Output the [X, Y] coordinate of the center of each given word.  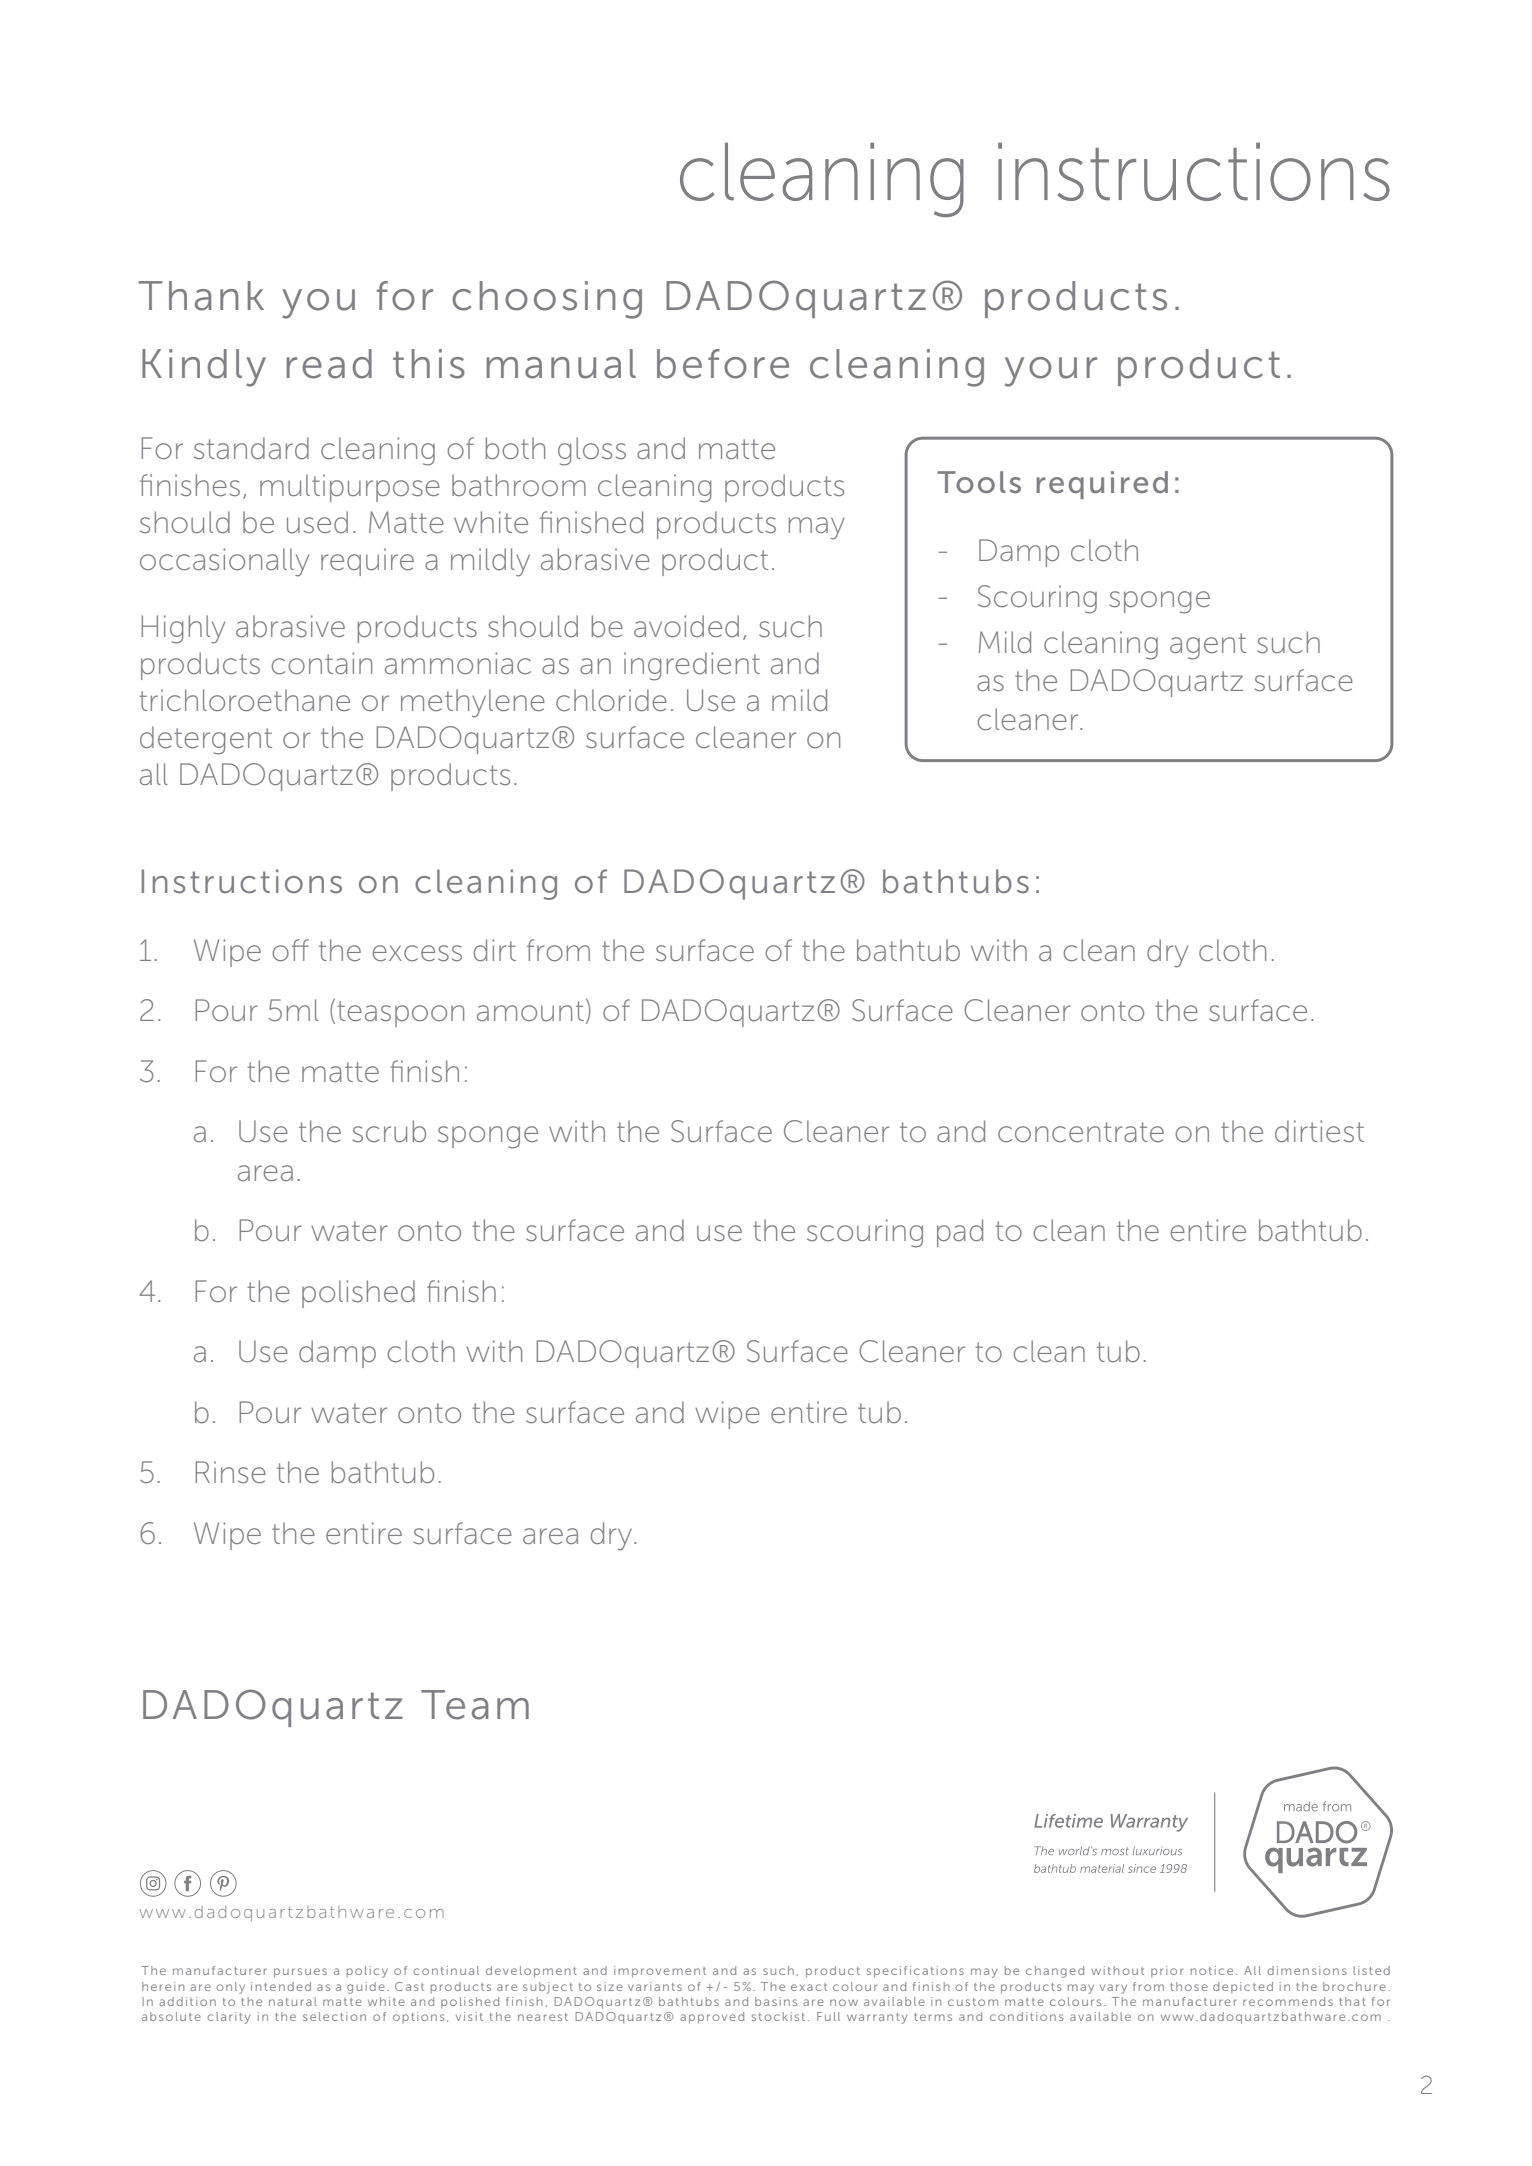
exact [809, 1987]
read [329, 364]
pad [960, 1233]
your [1051, 372]
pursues [300, 1973]
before [723, 364]
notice [1212, 1970]
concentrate [1081, 1132]
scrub [389, 1131]
